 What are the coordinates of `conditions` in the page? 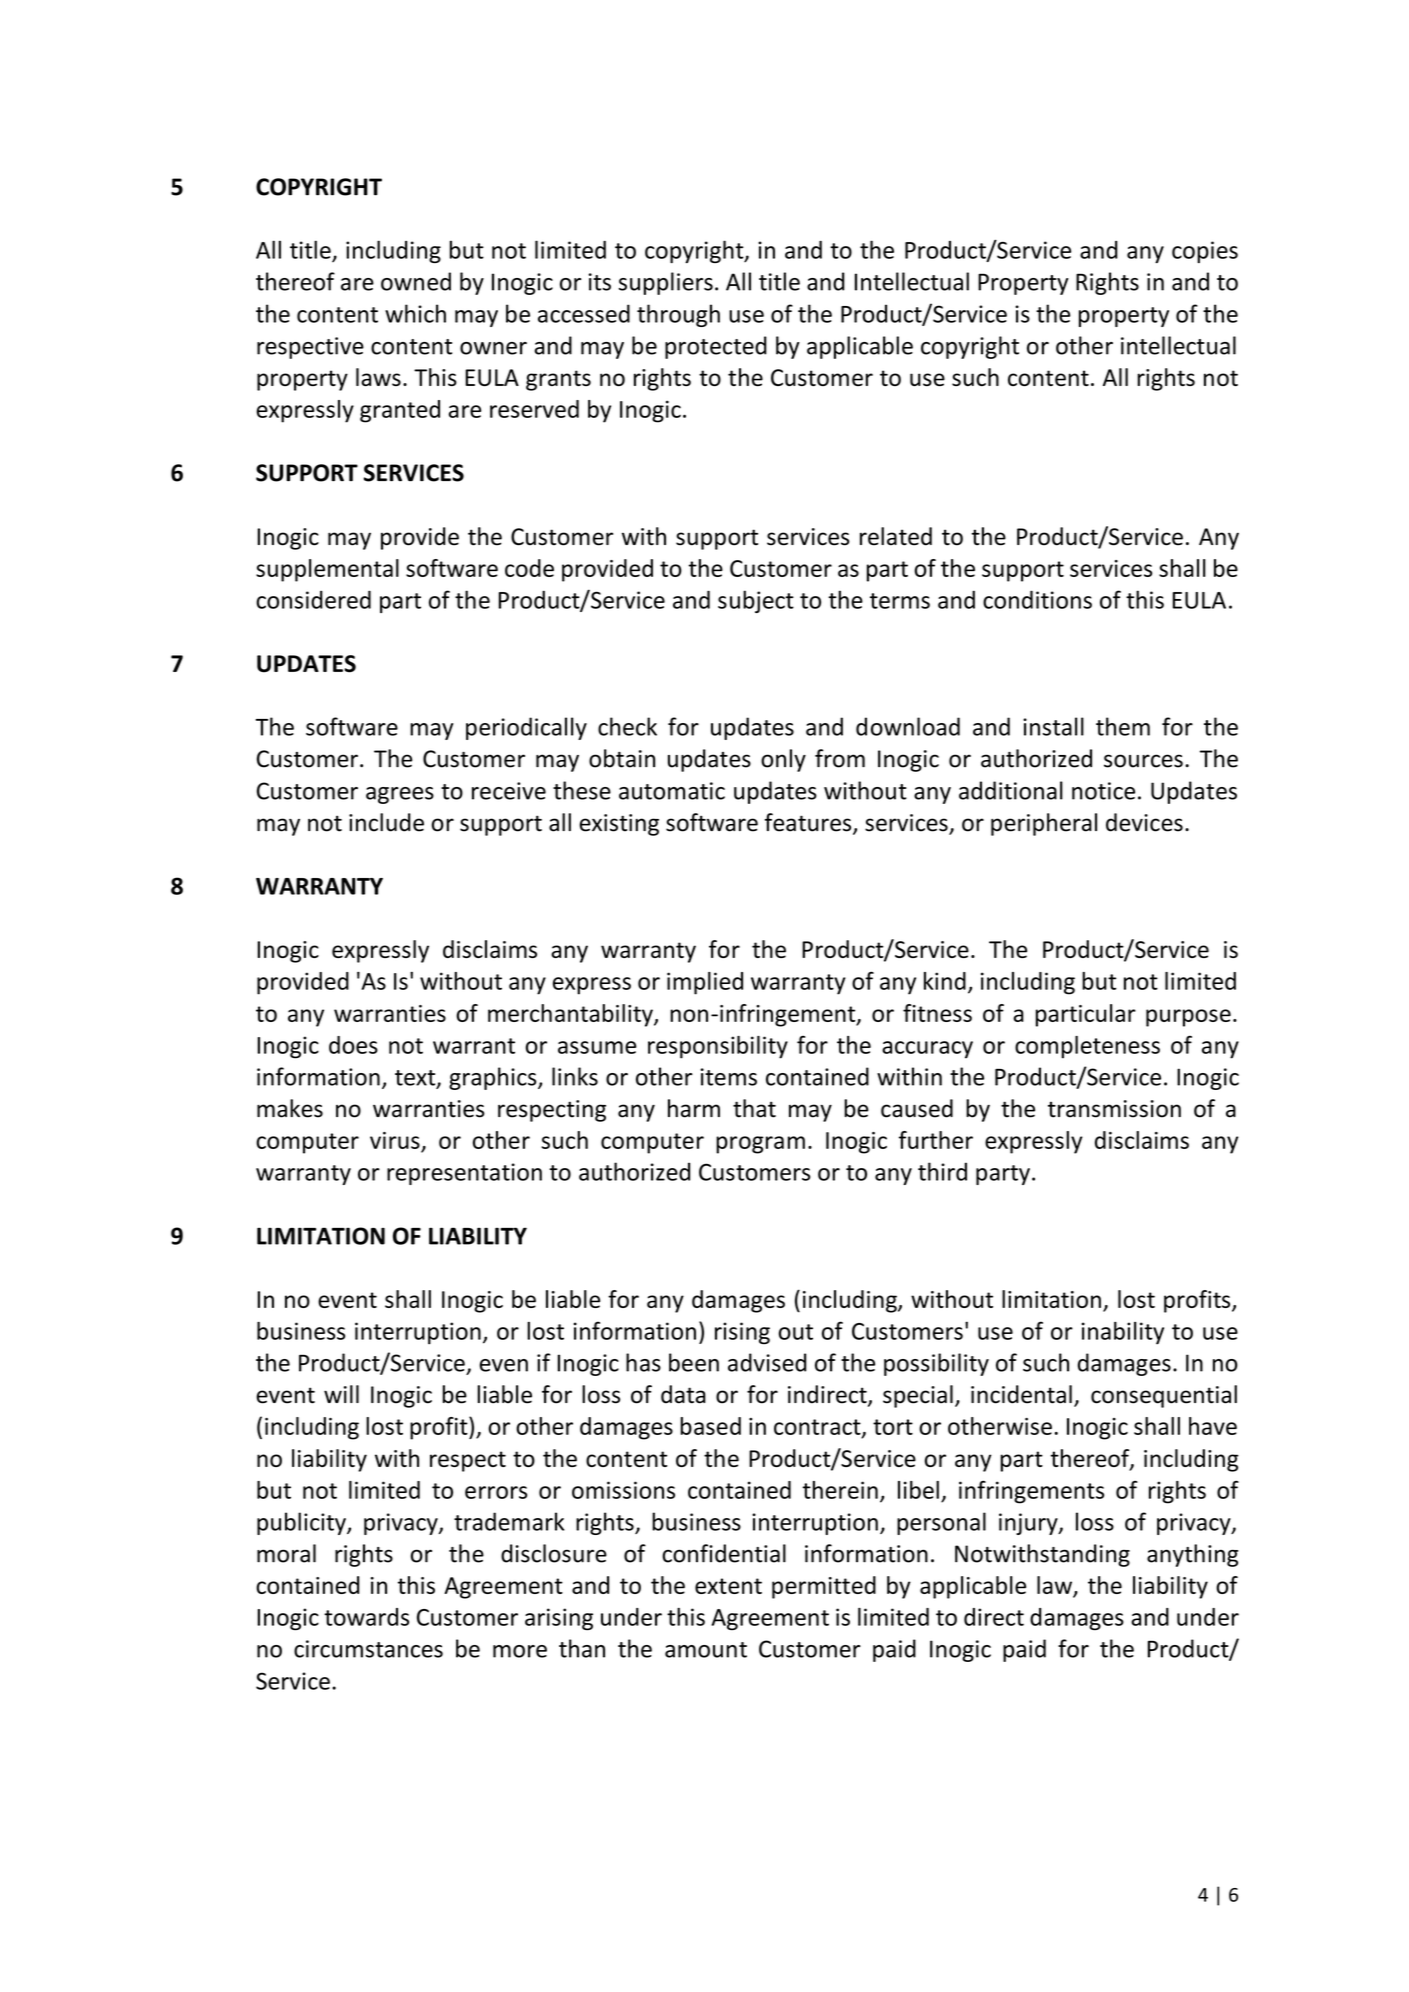 It's located at (1037, 599).
